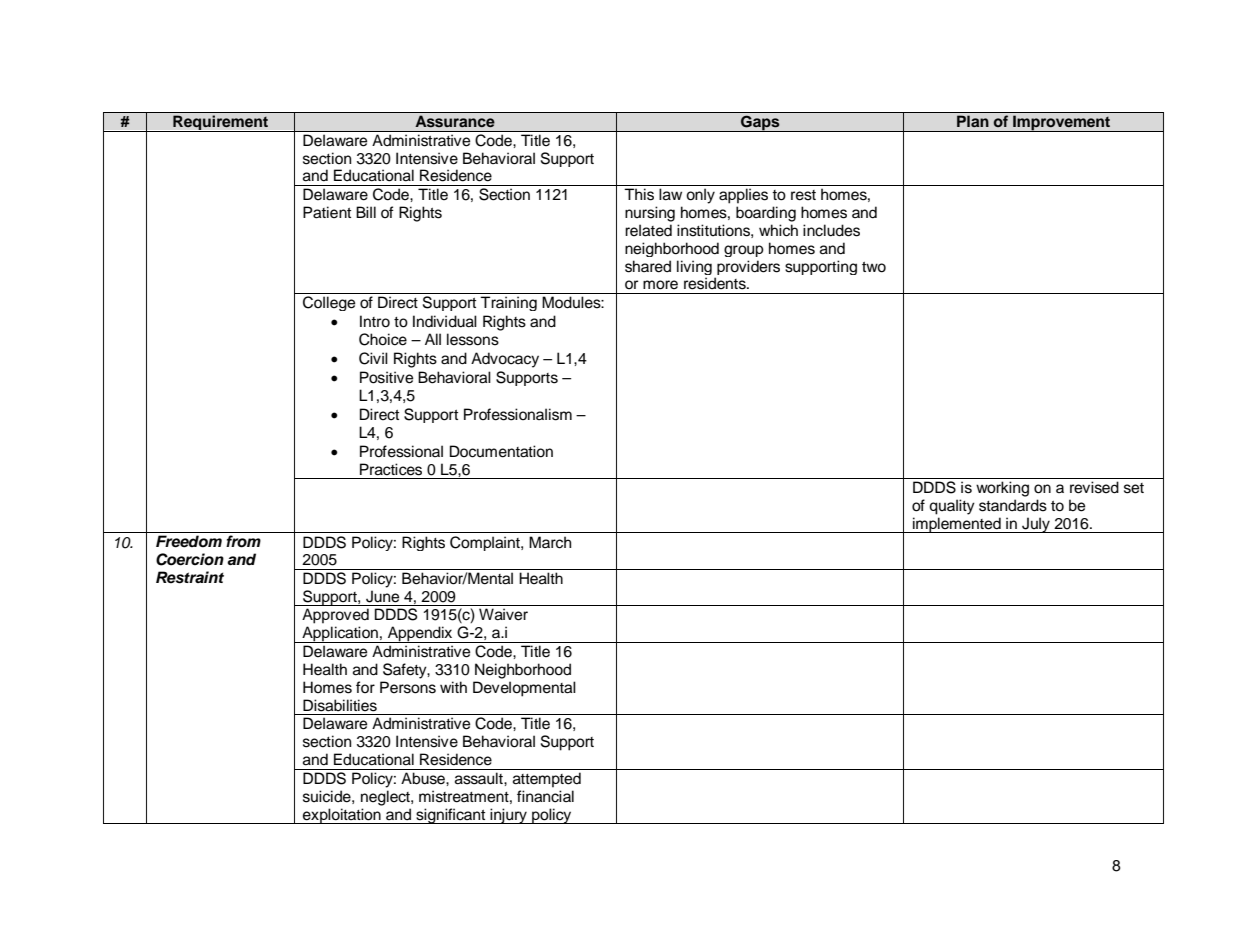  What do you see at coordinates (220, 123) in the screenshot?
I see `Requirement` at bounding box center [220, 123].
